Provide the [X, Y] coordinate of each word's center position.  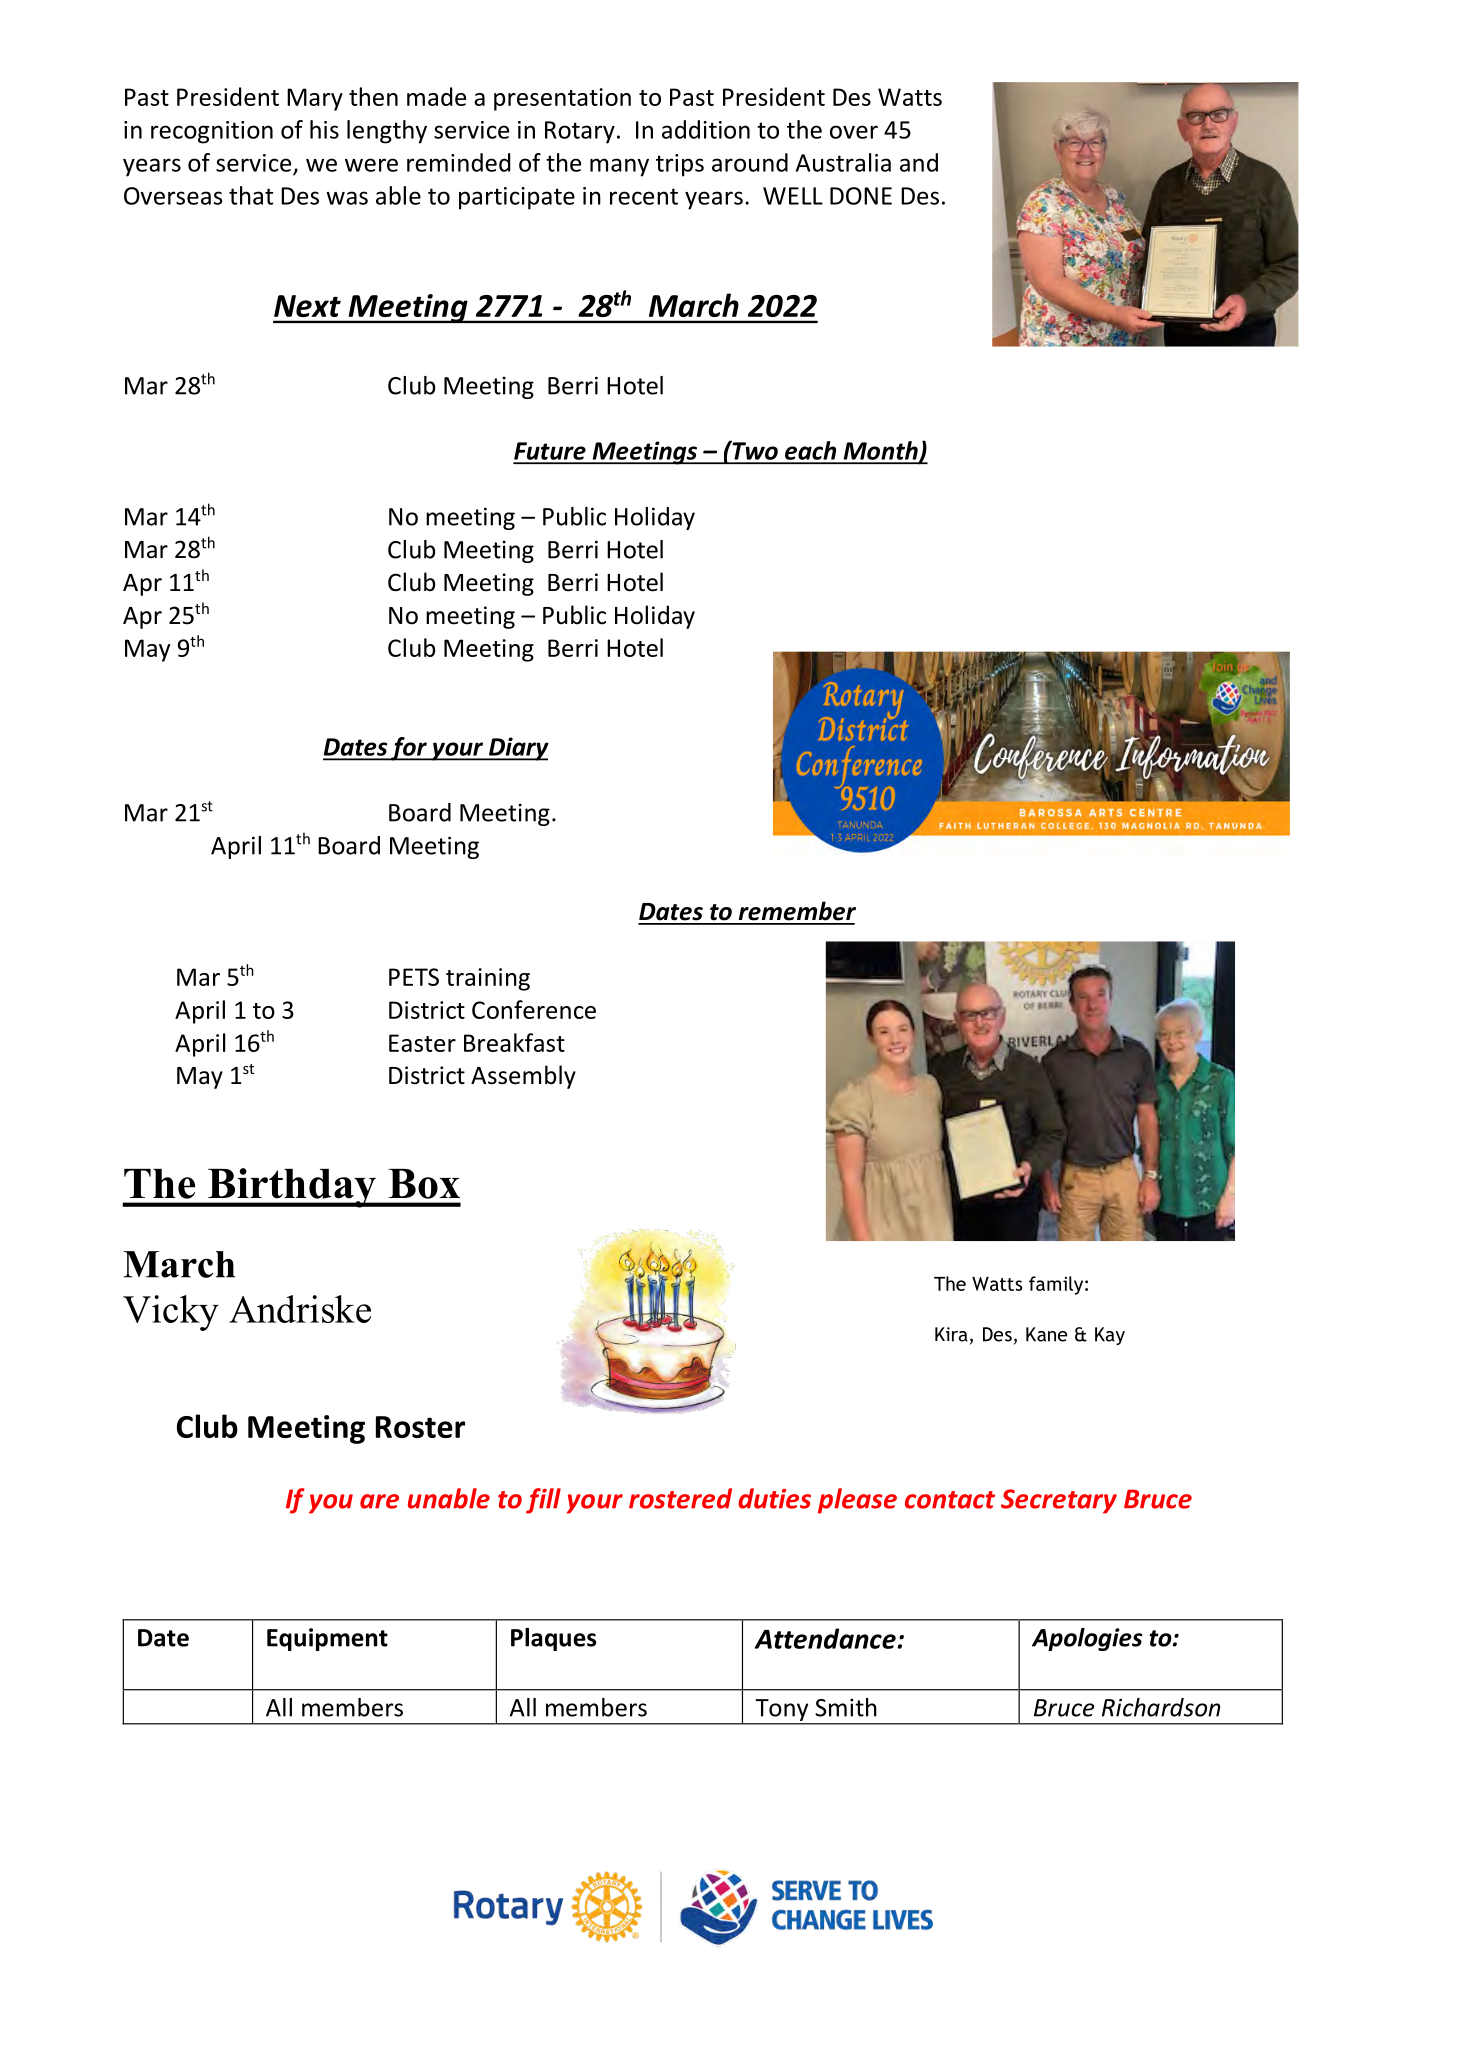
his [324, 129]
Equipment [327, 1639]
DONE [861, 196]
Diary [517, 749]
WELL [793, 196]
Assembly [523, 1077]
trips [680, 165]
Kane [1046, 1334]
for [409, 749]
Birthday [292, 1188]
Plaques [553, 1639]
